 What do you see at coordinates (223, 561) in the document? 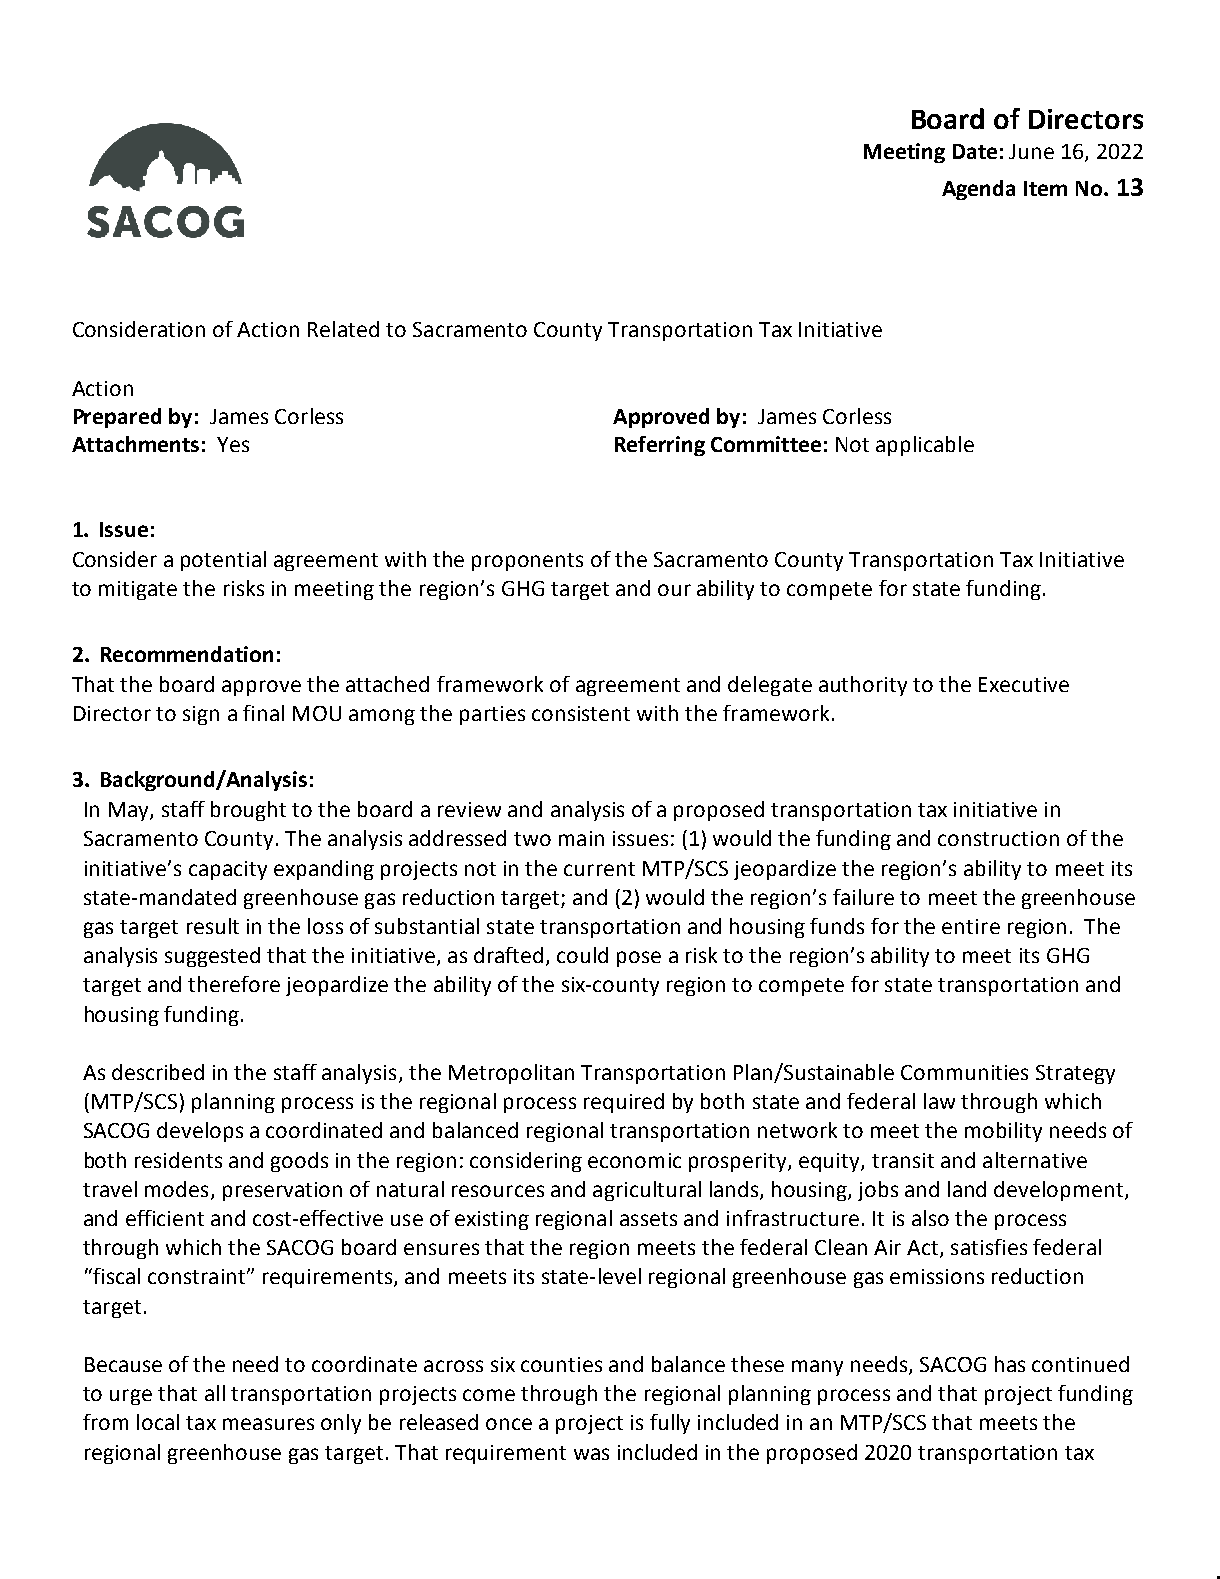
I see `potential` at bounding box center [223, 561].
